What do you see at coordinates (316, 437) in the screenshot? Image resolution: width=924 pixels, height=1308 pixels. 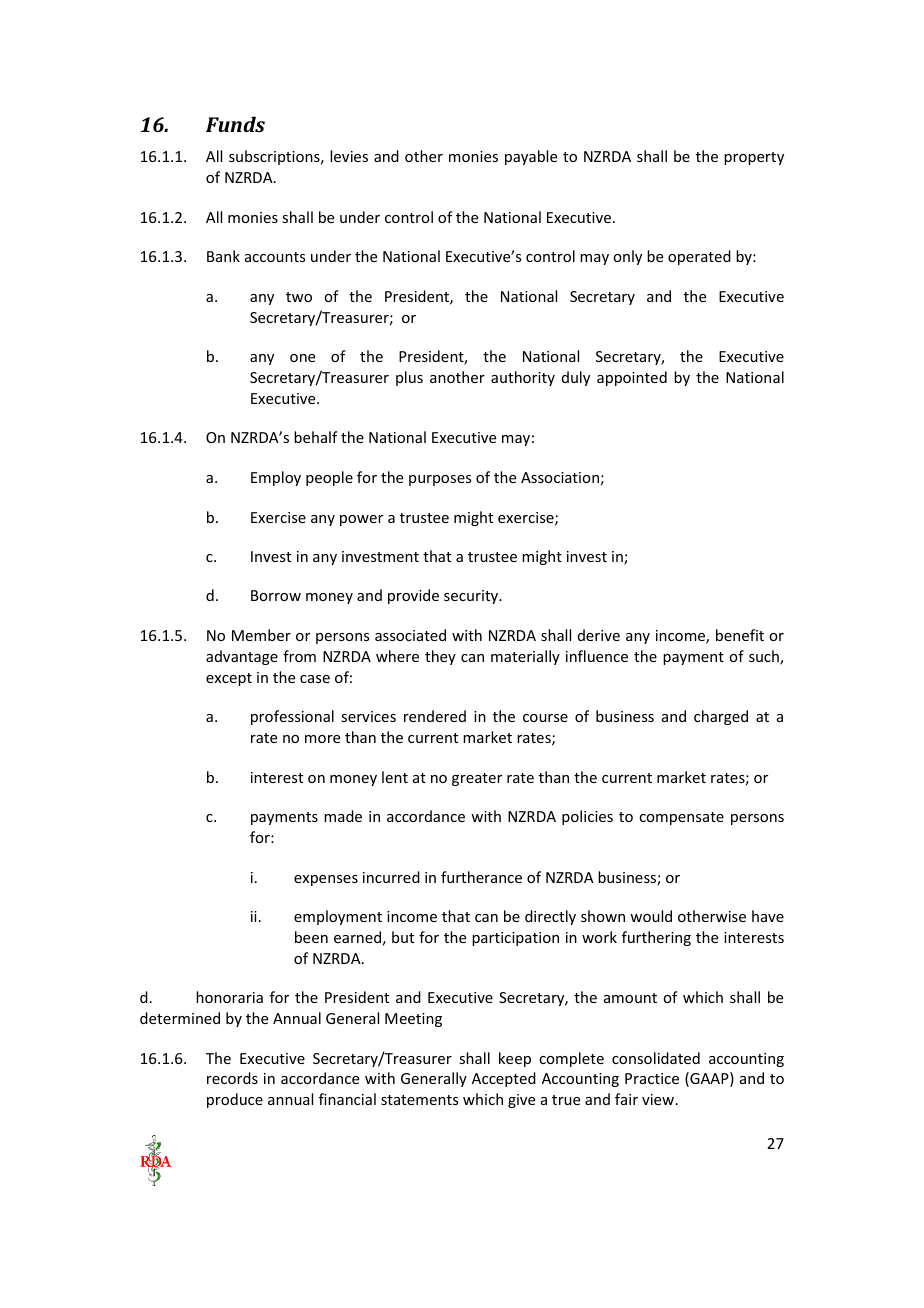 I see `behalf` at bounding box center [316, 437].
